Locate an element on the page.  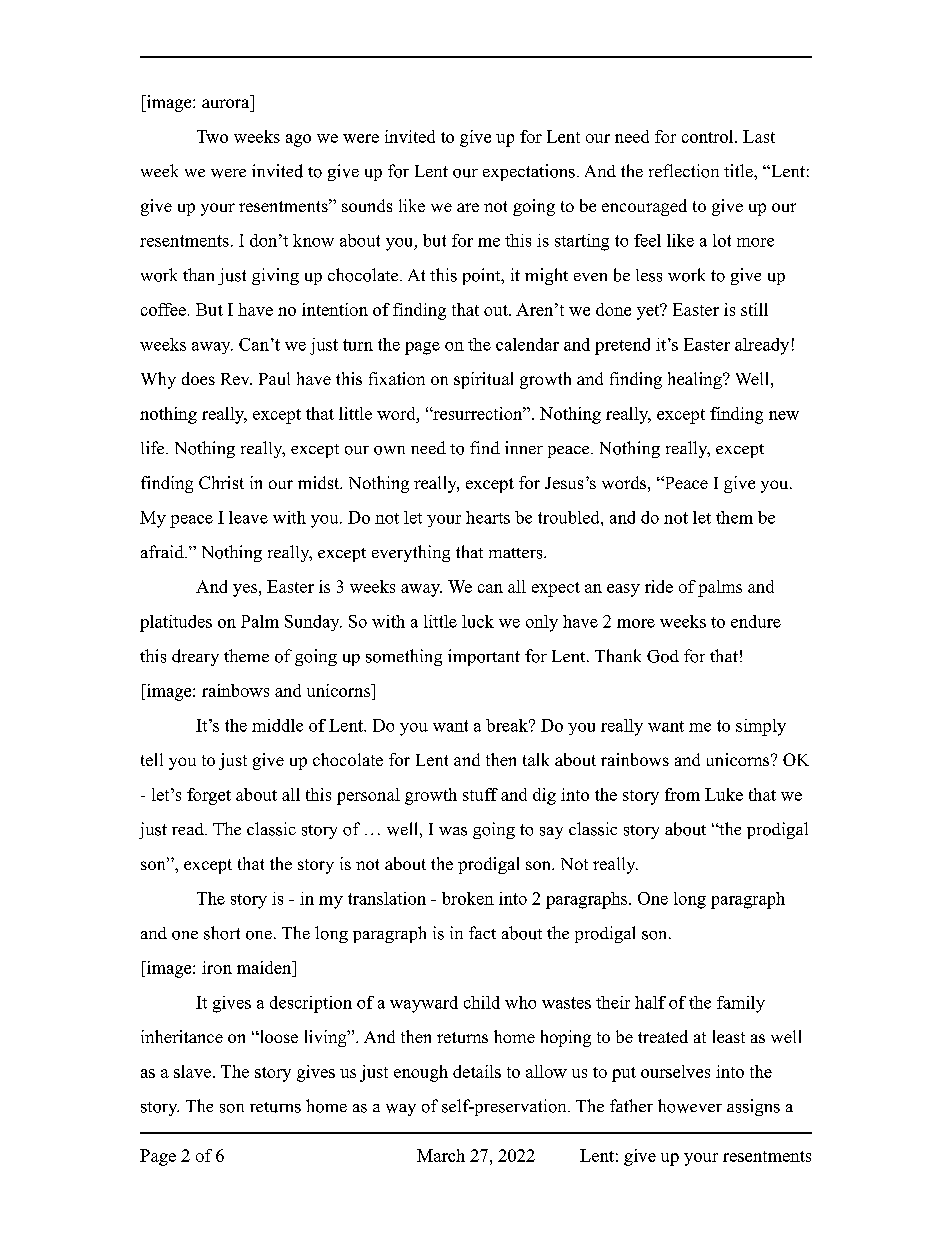
sounds is located at coordinates (367, 205).
